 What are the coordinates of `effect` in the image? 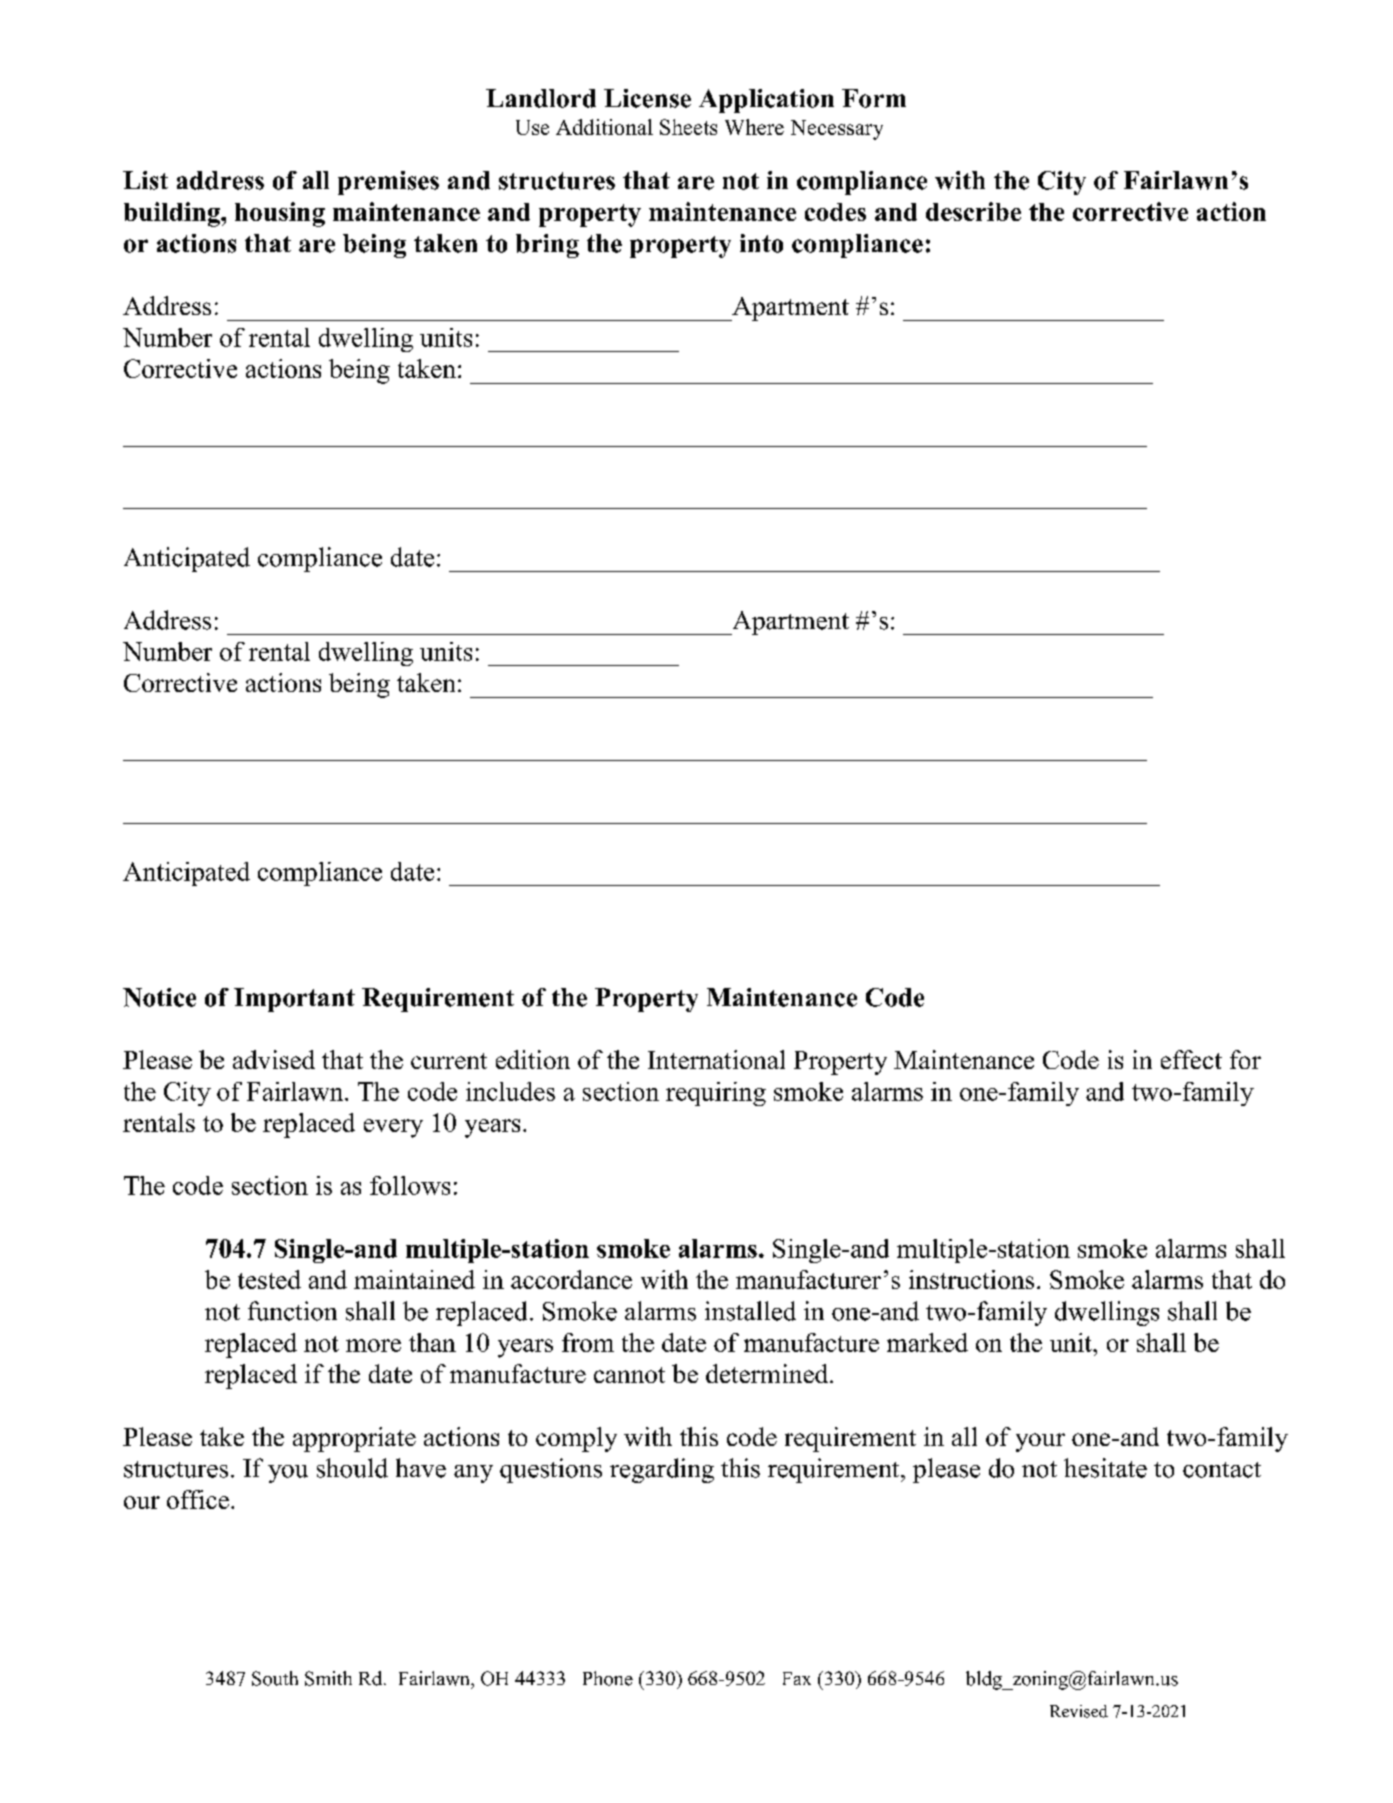 It's located at (1191, 1059).
